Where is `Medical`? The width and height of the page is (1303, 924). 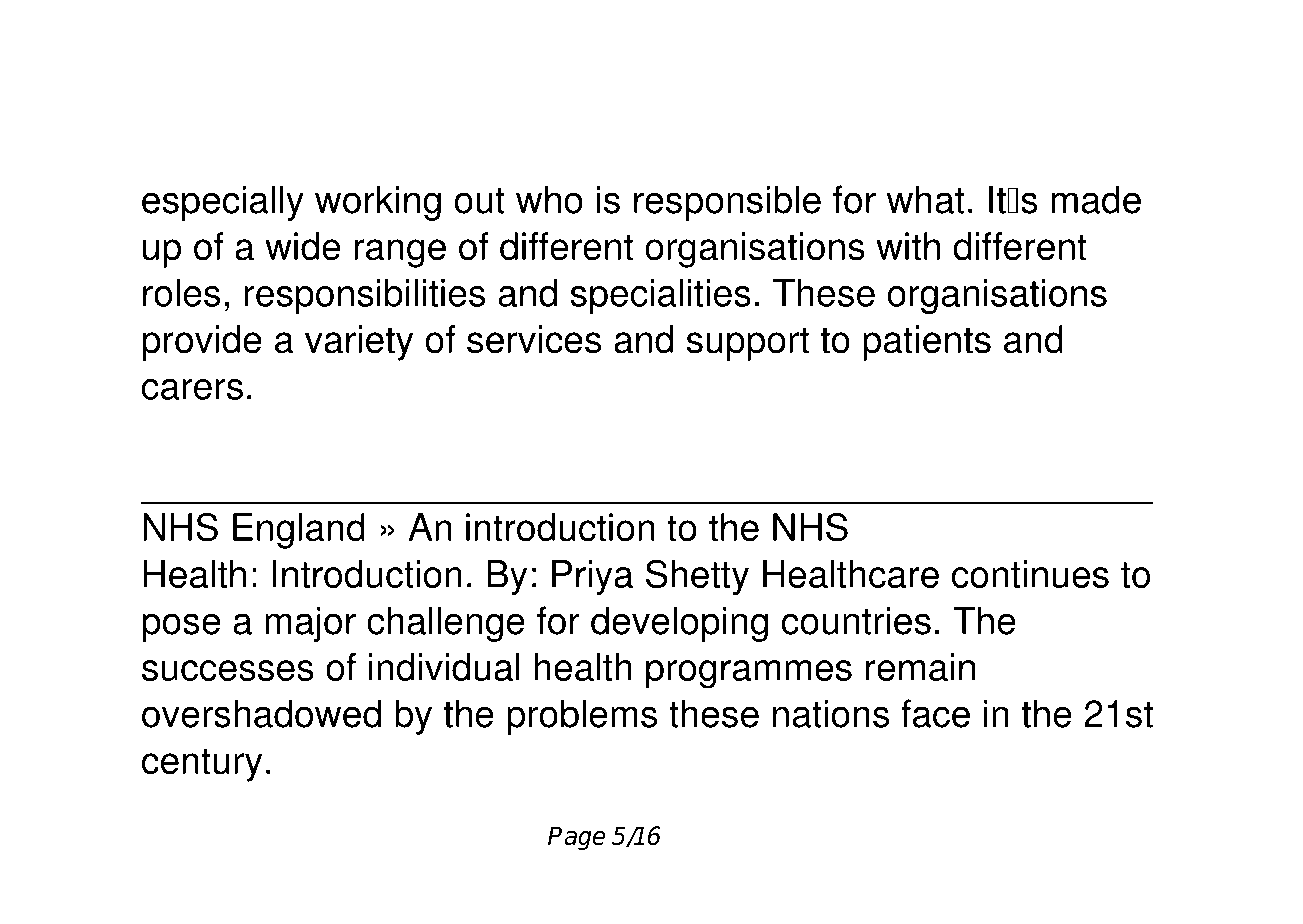 Medical is located at coordinates (601, 136).
